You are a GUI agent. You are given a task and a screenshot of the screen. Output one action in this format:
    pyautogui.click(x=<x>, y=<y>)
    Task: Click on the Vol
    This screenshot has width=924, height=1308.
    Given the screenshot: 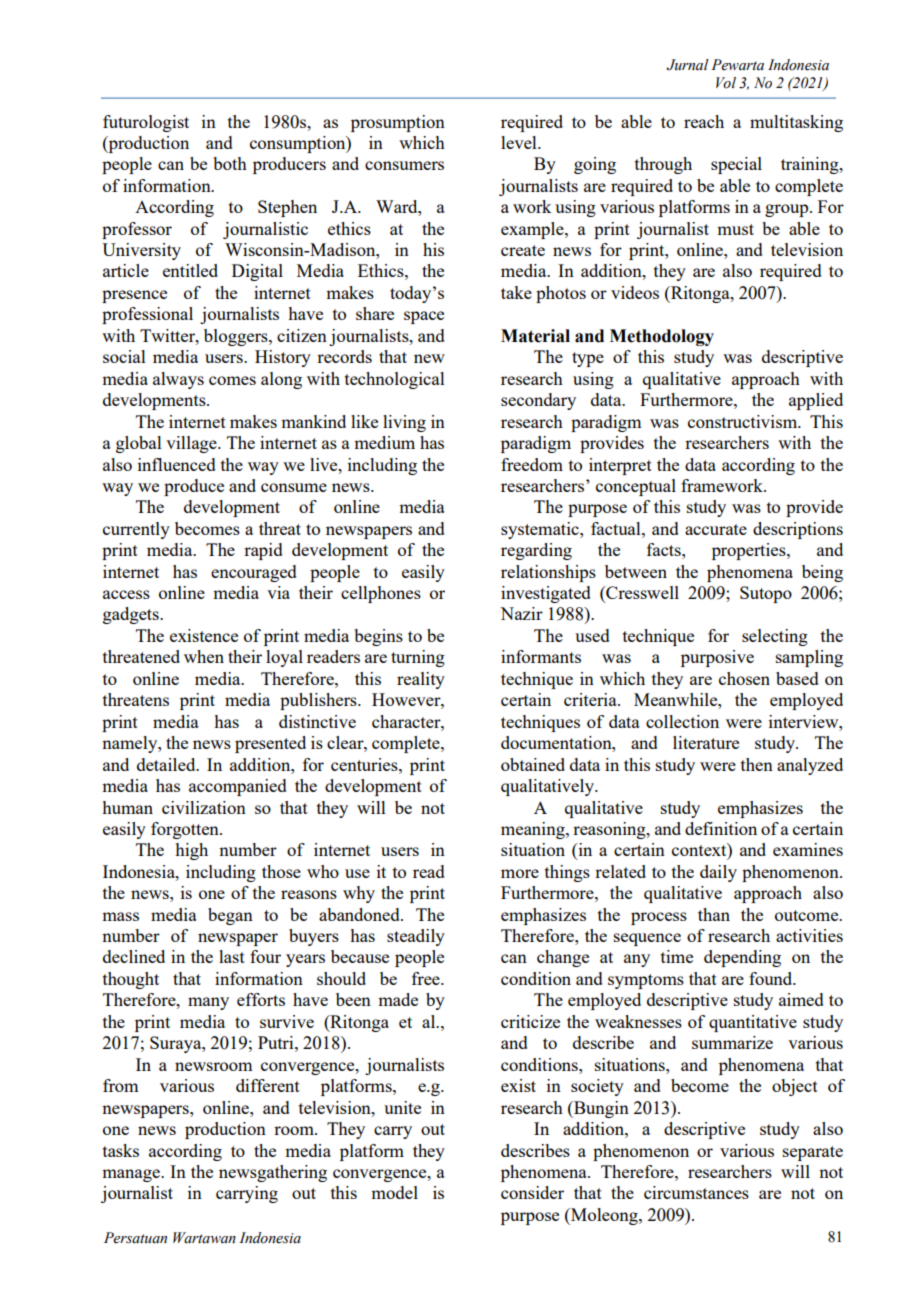 What is the action you would take?
    pyautogui.click(x=726, y=83)
